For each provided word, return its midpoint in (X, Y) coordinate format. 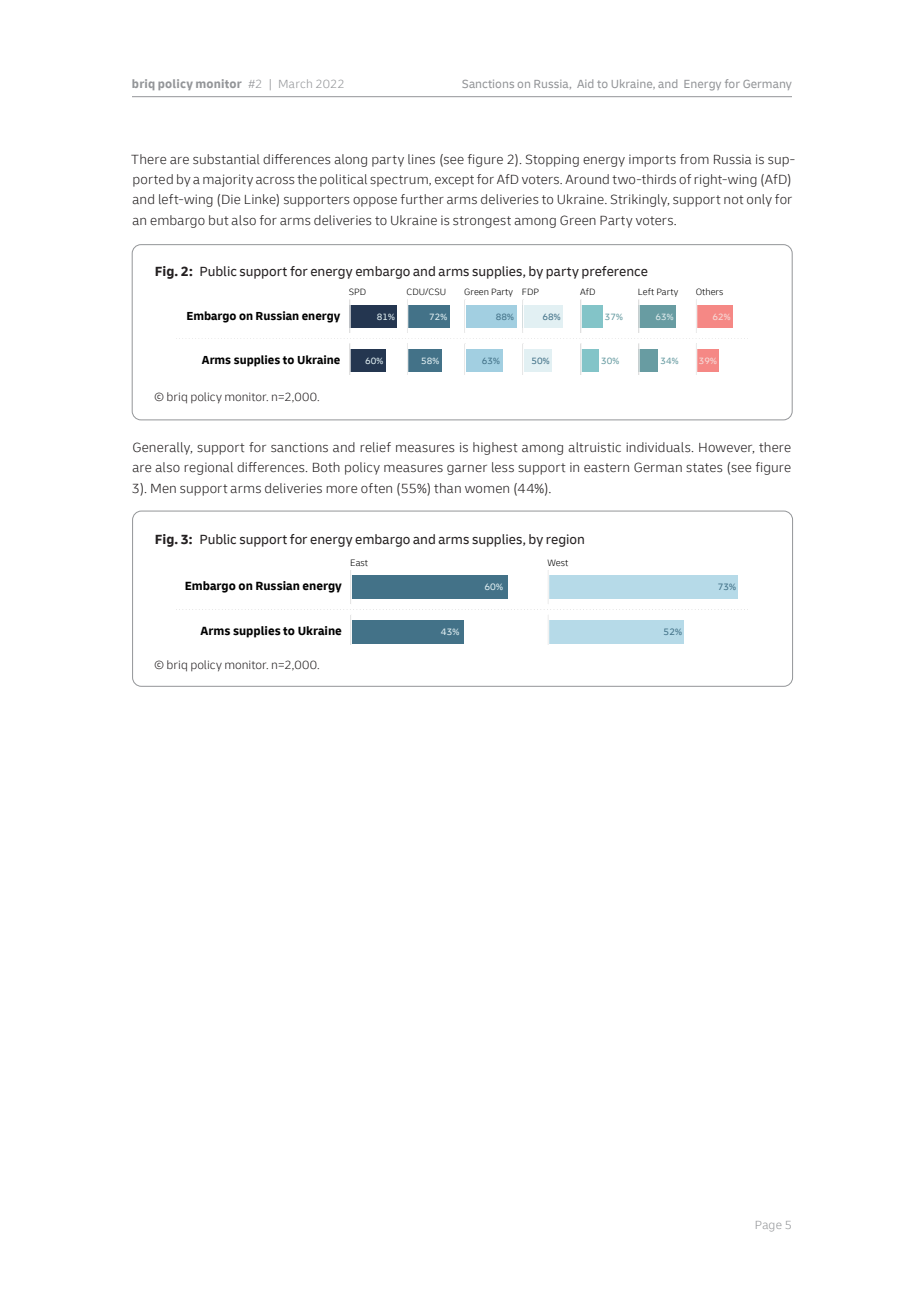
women (487, 489)
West (557, 562)
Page (768, 1226)
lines (421, 159)
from (694, 159)
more (341, 489)
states (704, 468)
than (447, 488)
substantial (226, 159)
